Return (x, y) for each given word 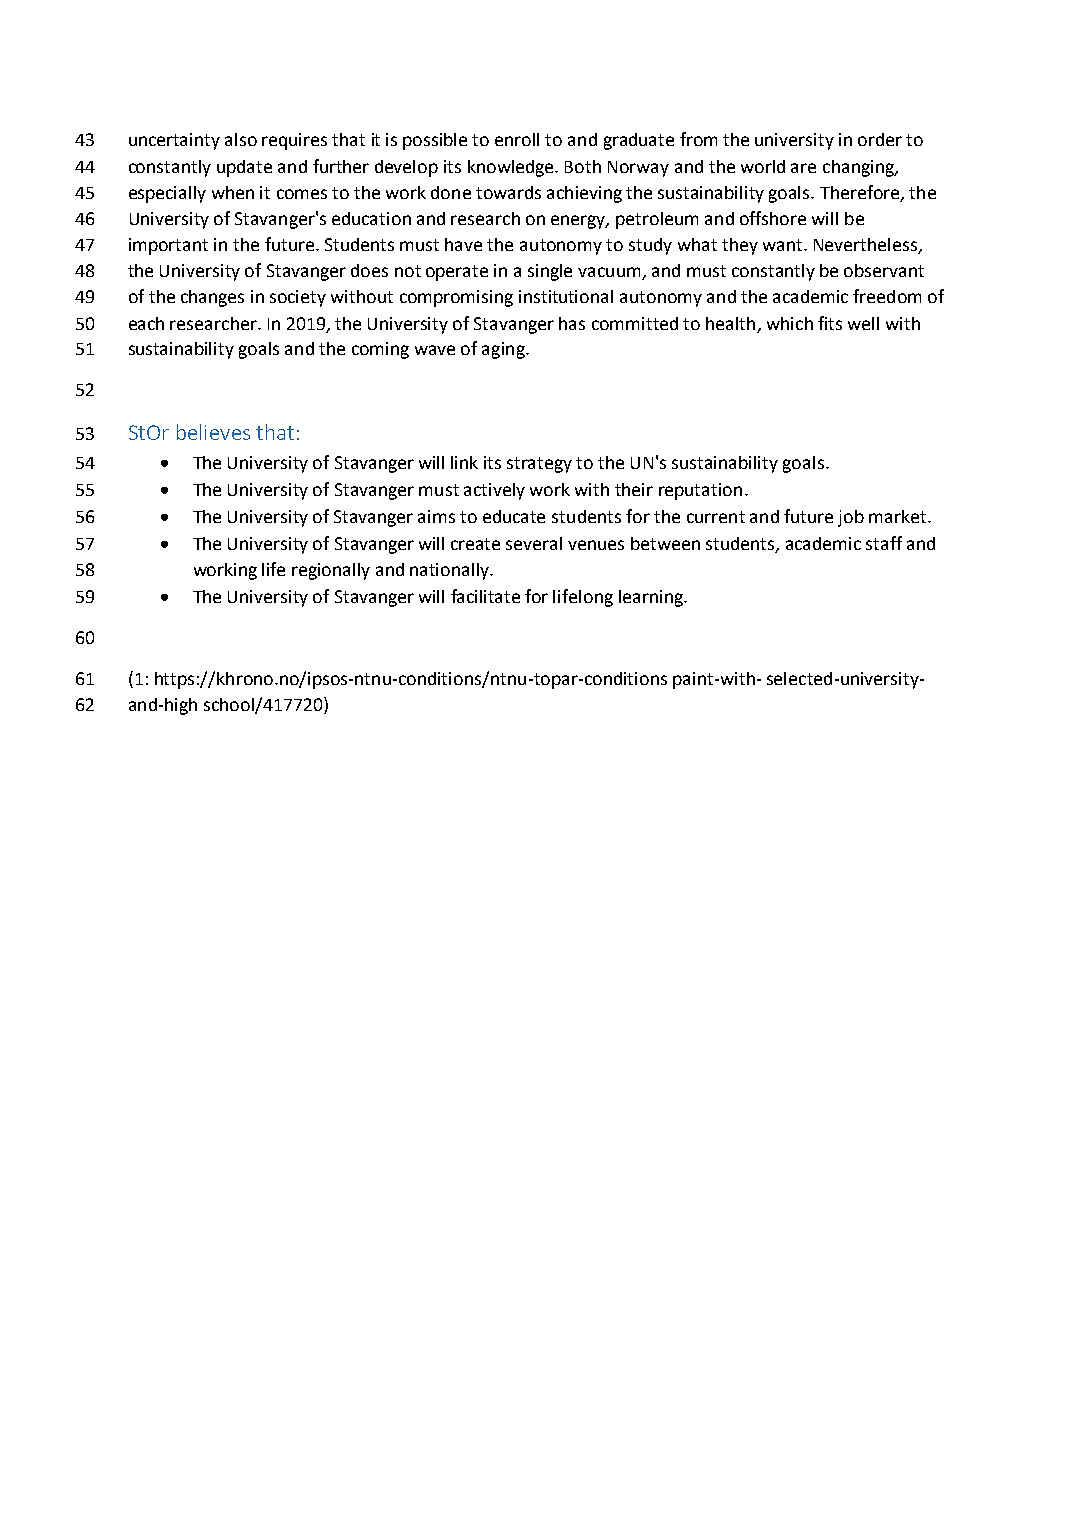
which (790, 323)
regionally (331, 571)
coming (380, 350)
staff (884, 543)
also (241, 139)
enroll (517, 139)
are (803, 168)
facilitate (485, 596)
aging (504, 350)
